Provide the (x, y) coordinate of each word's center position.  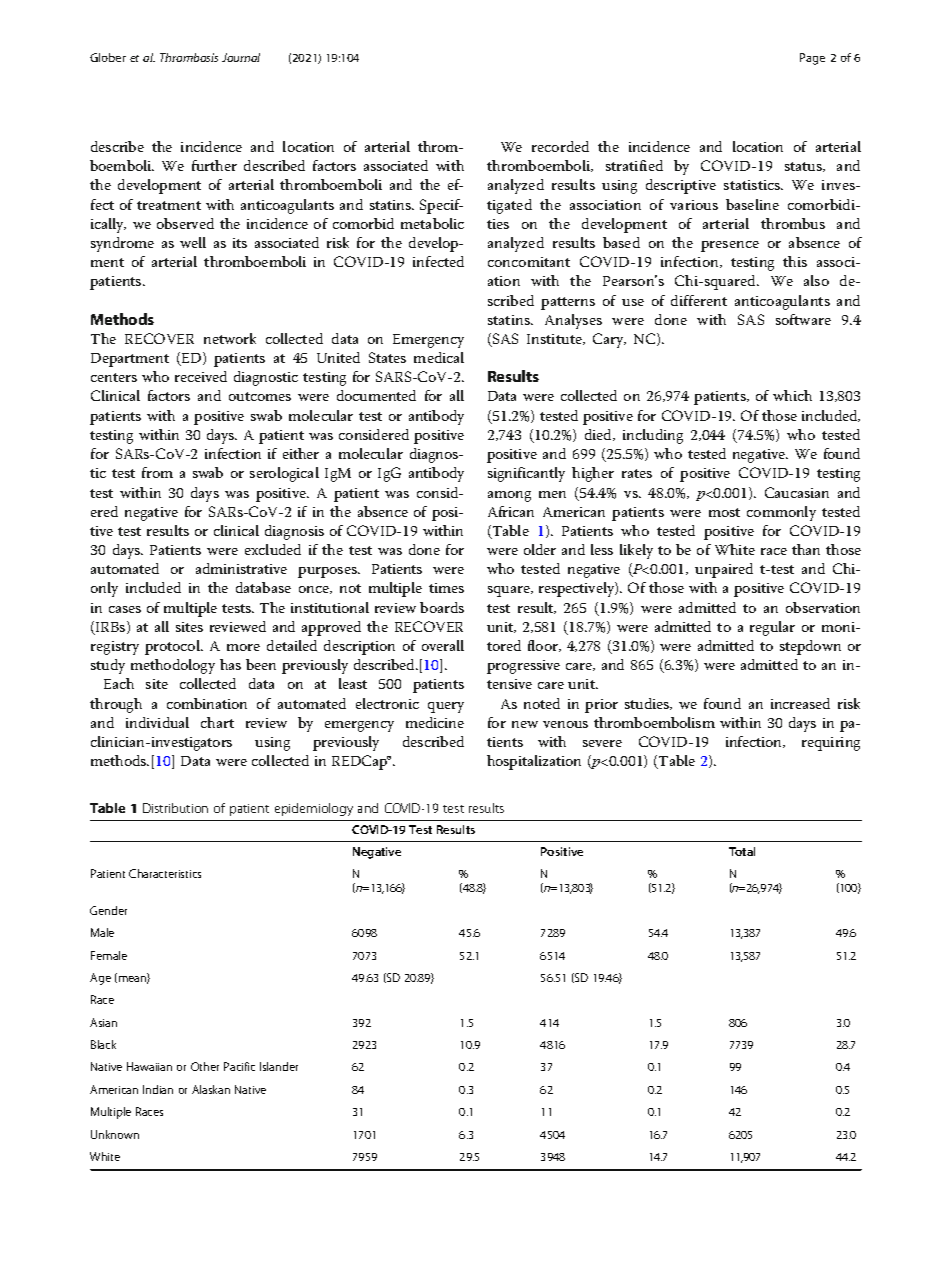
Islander (279, 1066)
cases (125, 609)
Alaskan (211, 1089)
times (446, 588)
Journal (241, 57)
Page (812, 59)
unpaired (724, 570)
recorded (560, 146)
